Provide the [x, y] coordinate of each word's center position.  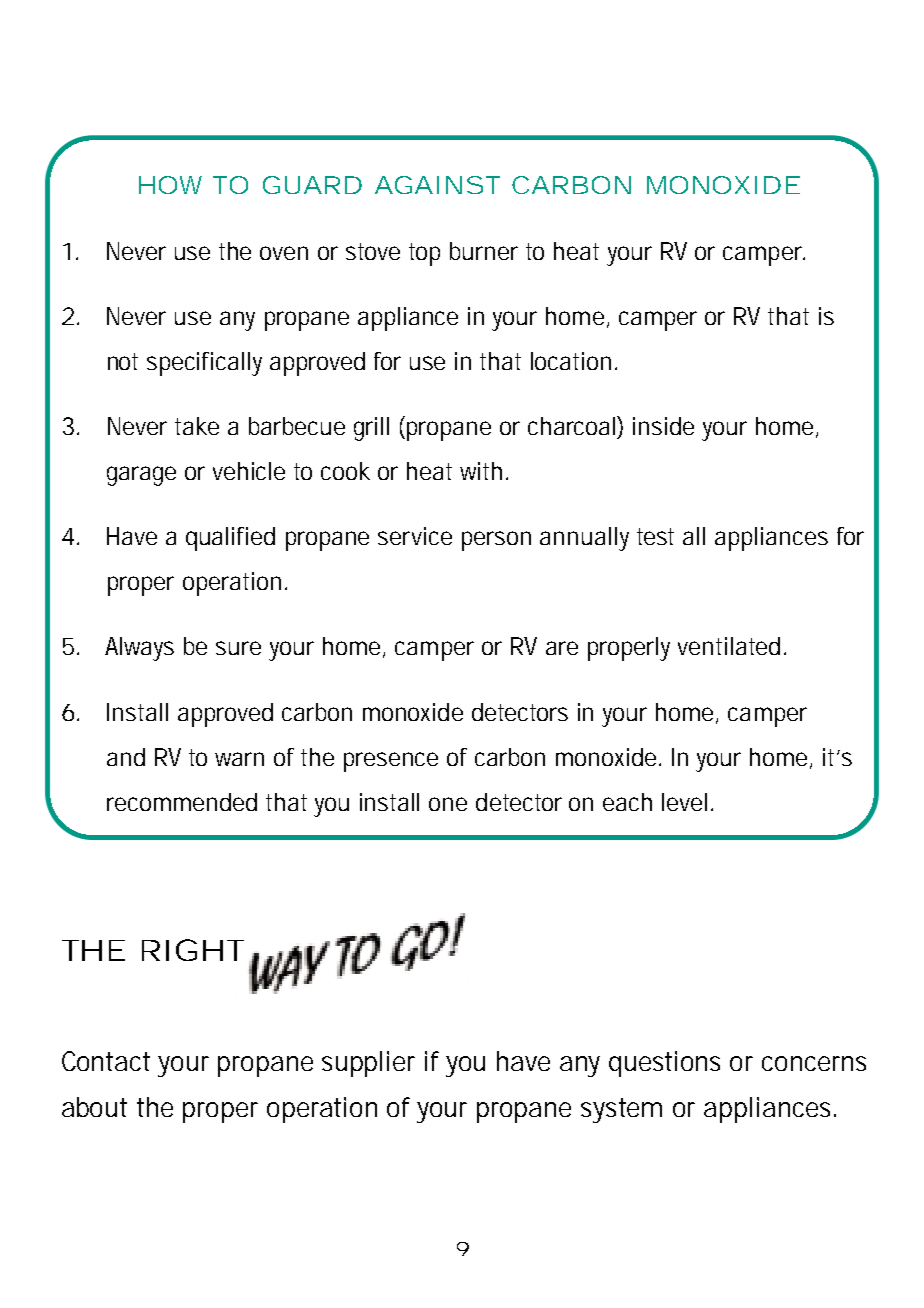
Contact [106, 1061]
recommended [182, 802]
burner [484, 251]
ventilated [729, 646]
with [481, 471]
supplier [368, 1064]
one [448, 804]
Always [139, 649]
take [197, 426]
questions [664, 1064]
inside [663, 426]
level [684, 802]
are [562, 648]
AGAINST [437, 185]
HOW [170, 185]
